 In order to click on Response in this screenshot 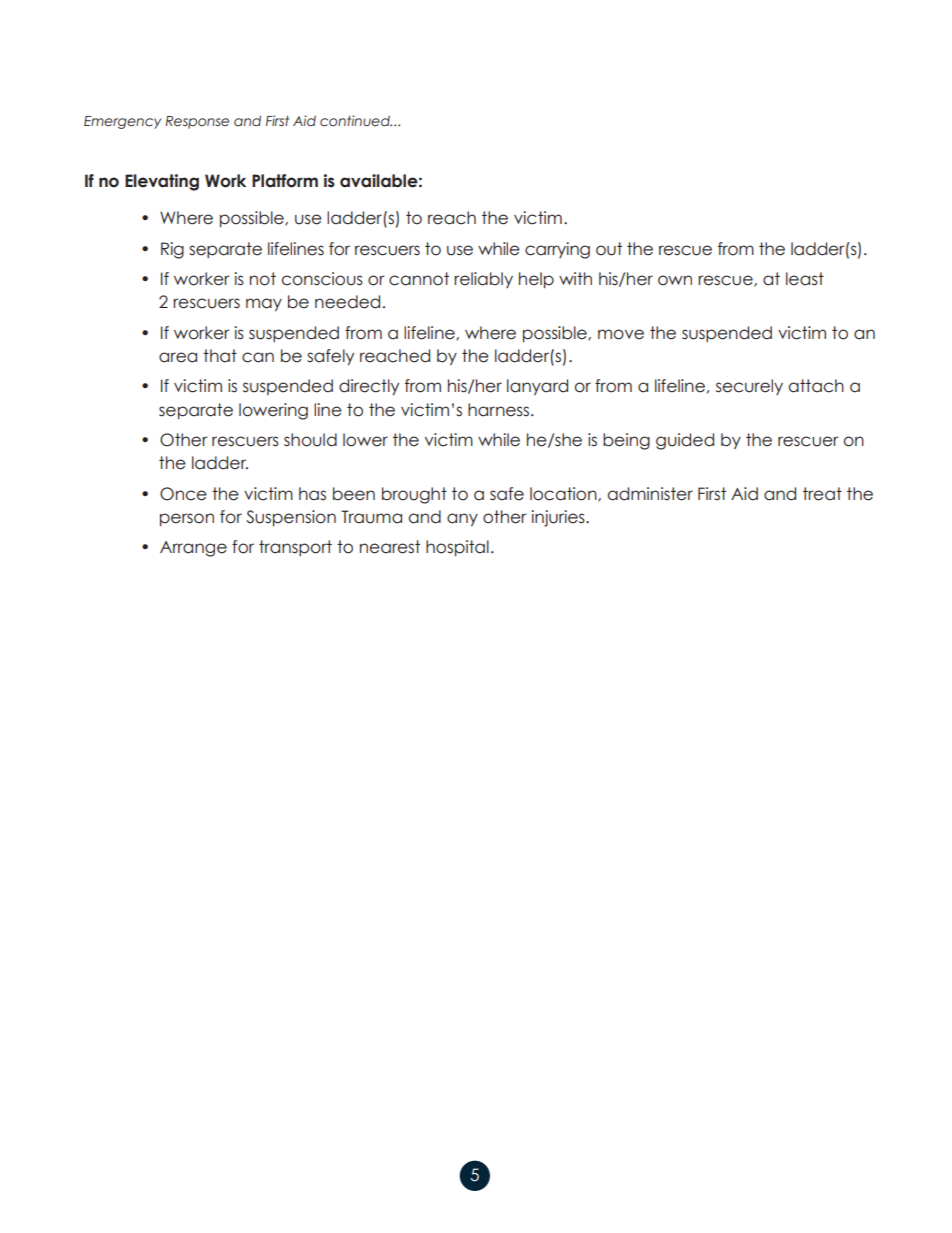, I will do `click(197, 122)`.
